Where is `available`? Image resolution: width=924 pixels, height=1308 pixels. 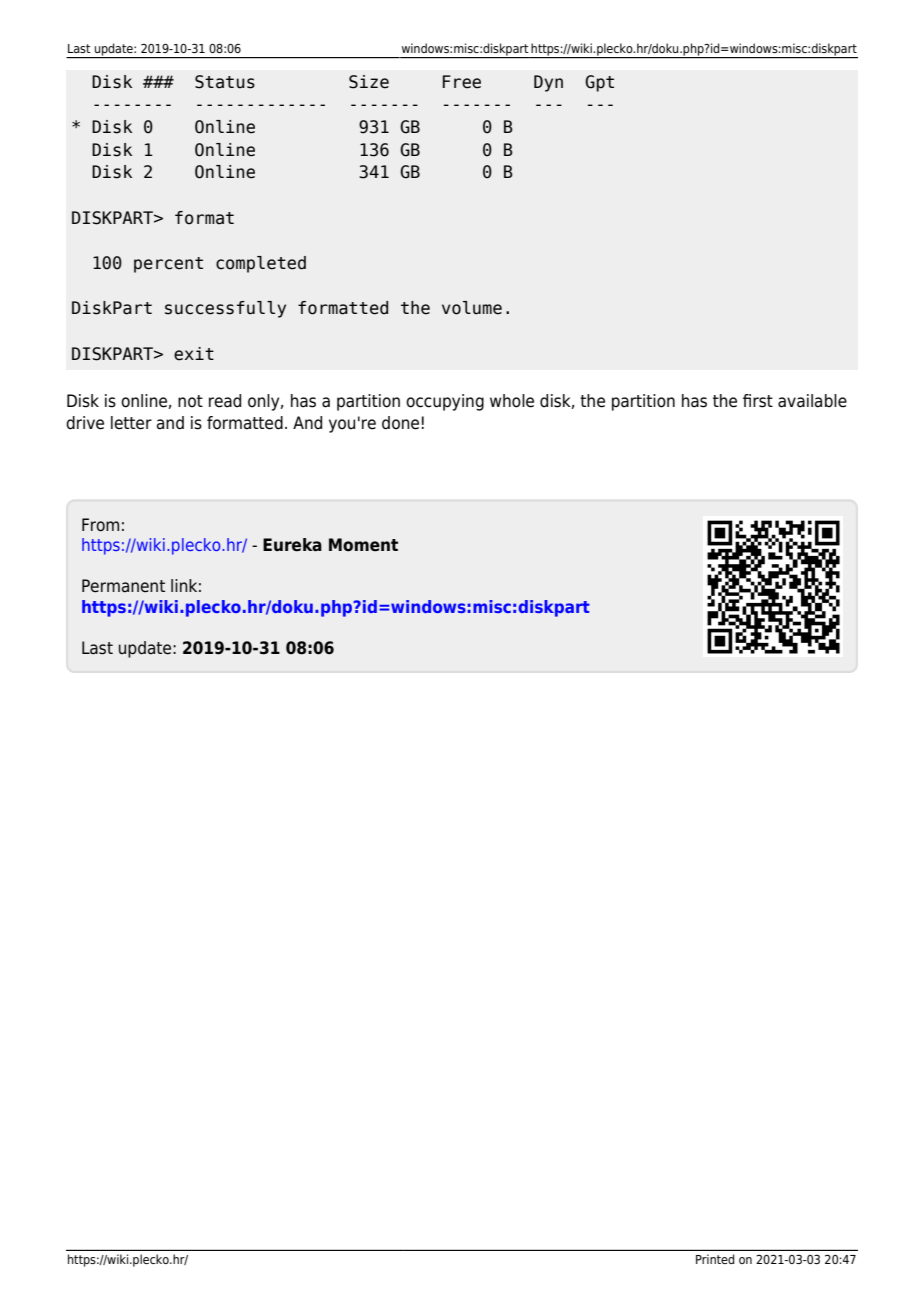
available is located at coordinates (812, 401).
